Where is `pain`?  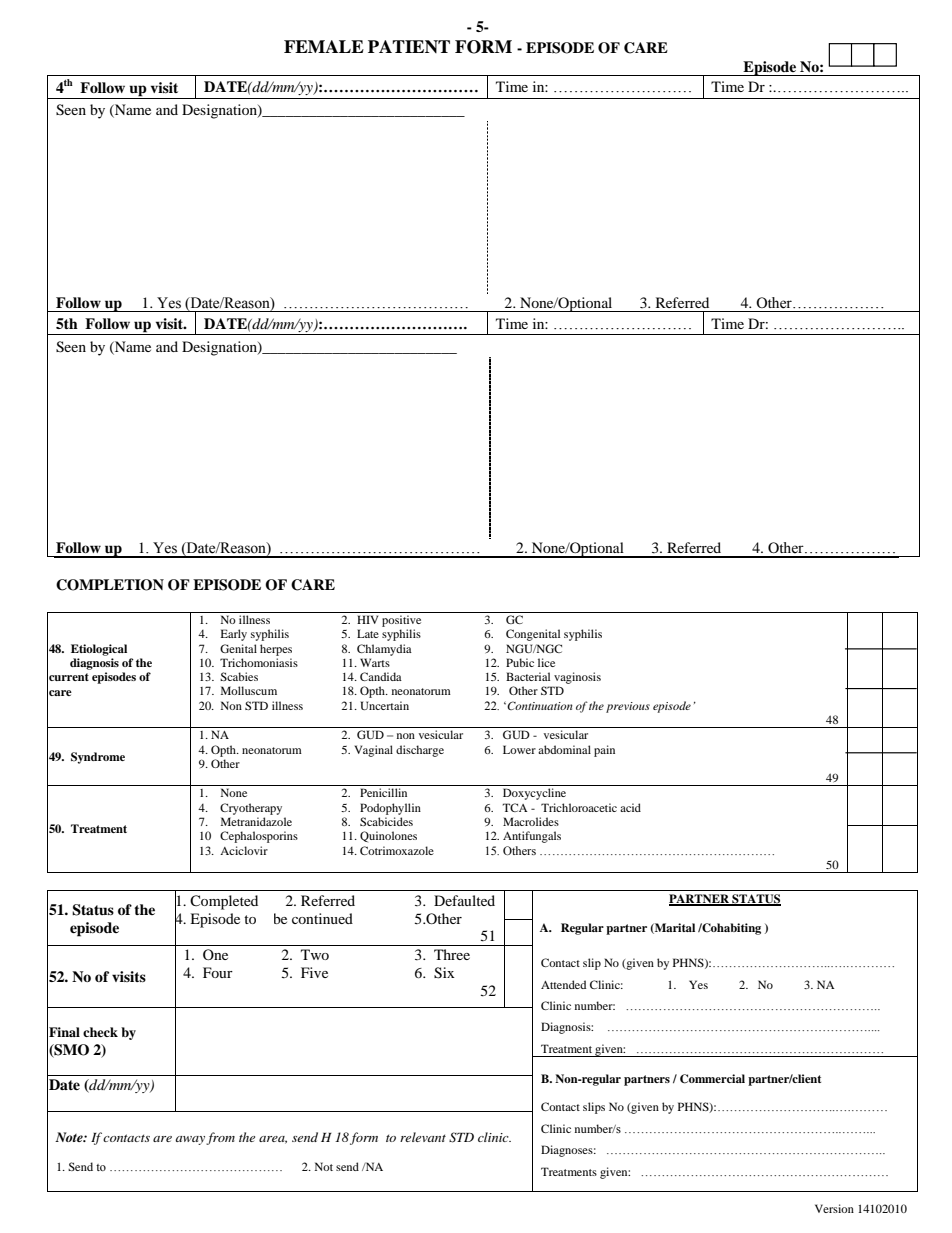 pain is located at coordinates (604, 751).
